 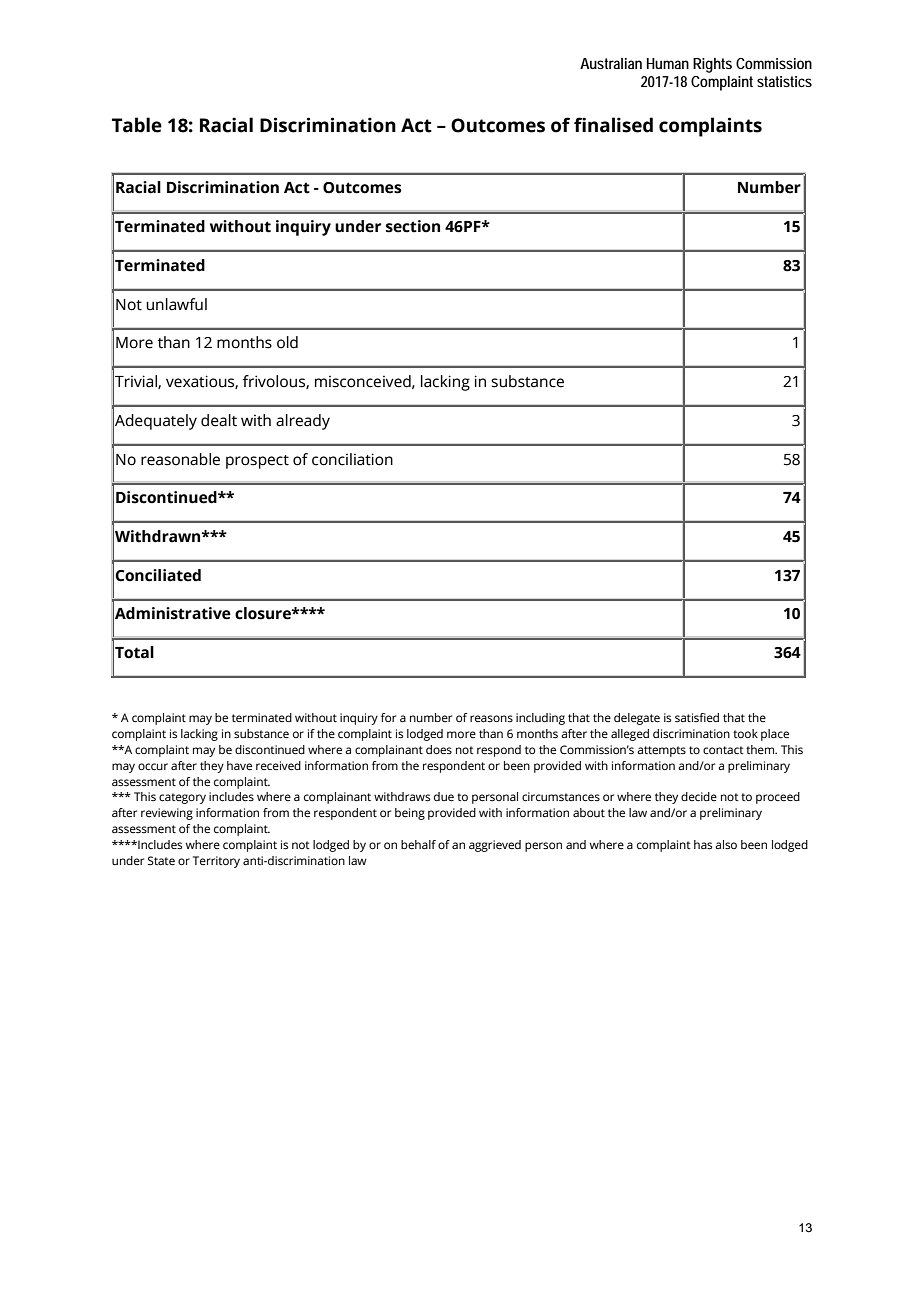 What do you see at coordinates (216, 862) in the screenshot?
I see `Territory` at bounding box center [216, 862].
